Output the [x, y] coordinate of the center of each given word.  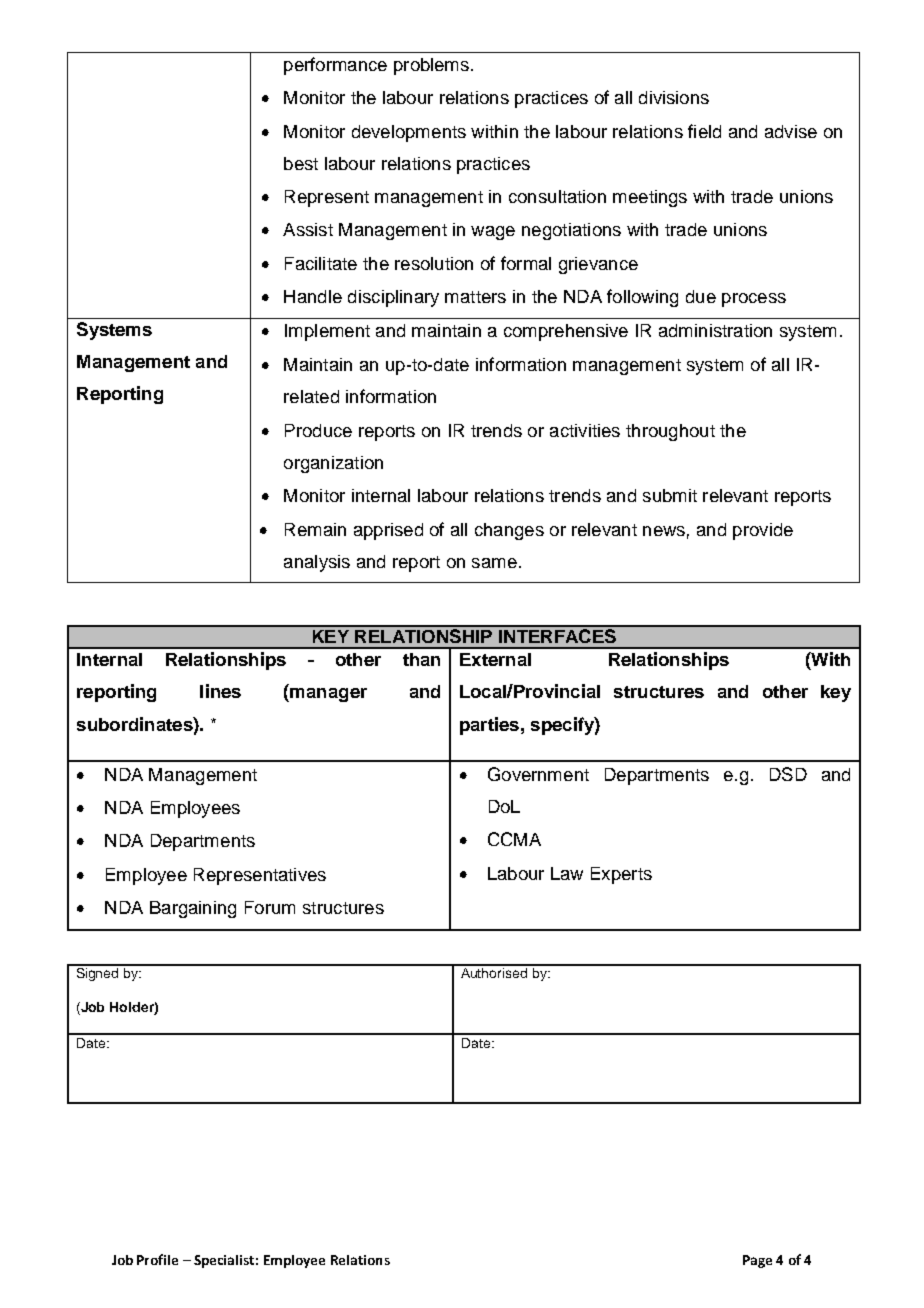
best [301, 163]
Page [757, 1261]
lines [220, 691]
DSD [788, 774]
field [704, 131]
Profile [157, 1259]
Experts [621, 875]
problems [431, 66]
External [495, 659]
